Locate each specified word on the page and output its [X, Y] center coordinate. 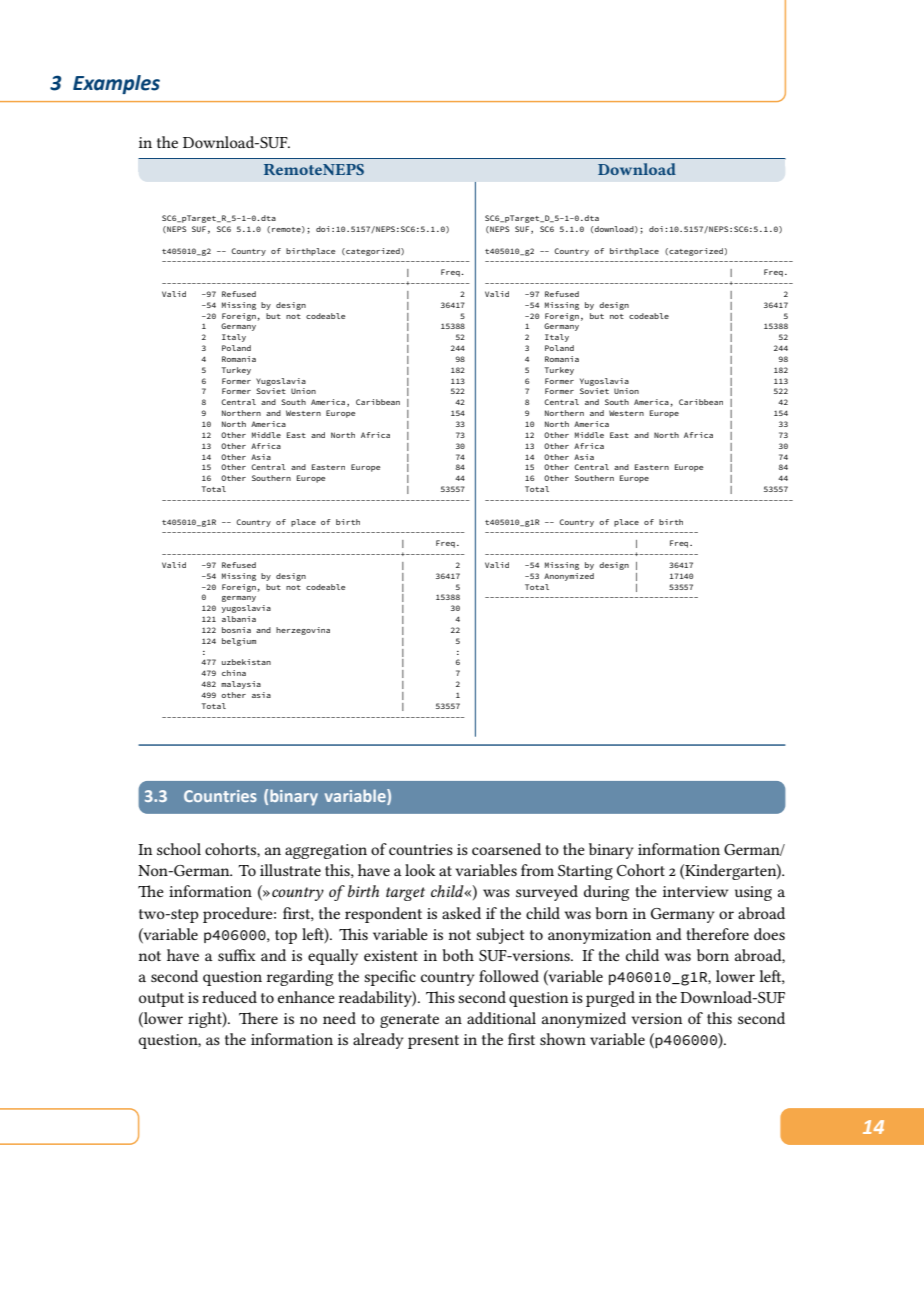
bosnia [236, 630]
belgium [239, 642]
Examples [116, 84]
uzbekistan [246, 662]
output [161, 1000]
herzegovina [303, 631]
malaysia [241, 685]
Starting [585, 872]
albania [239, 619]
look [420, 870]
